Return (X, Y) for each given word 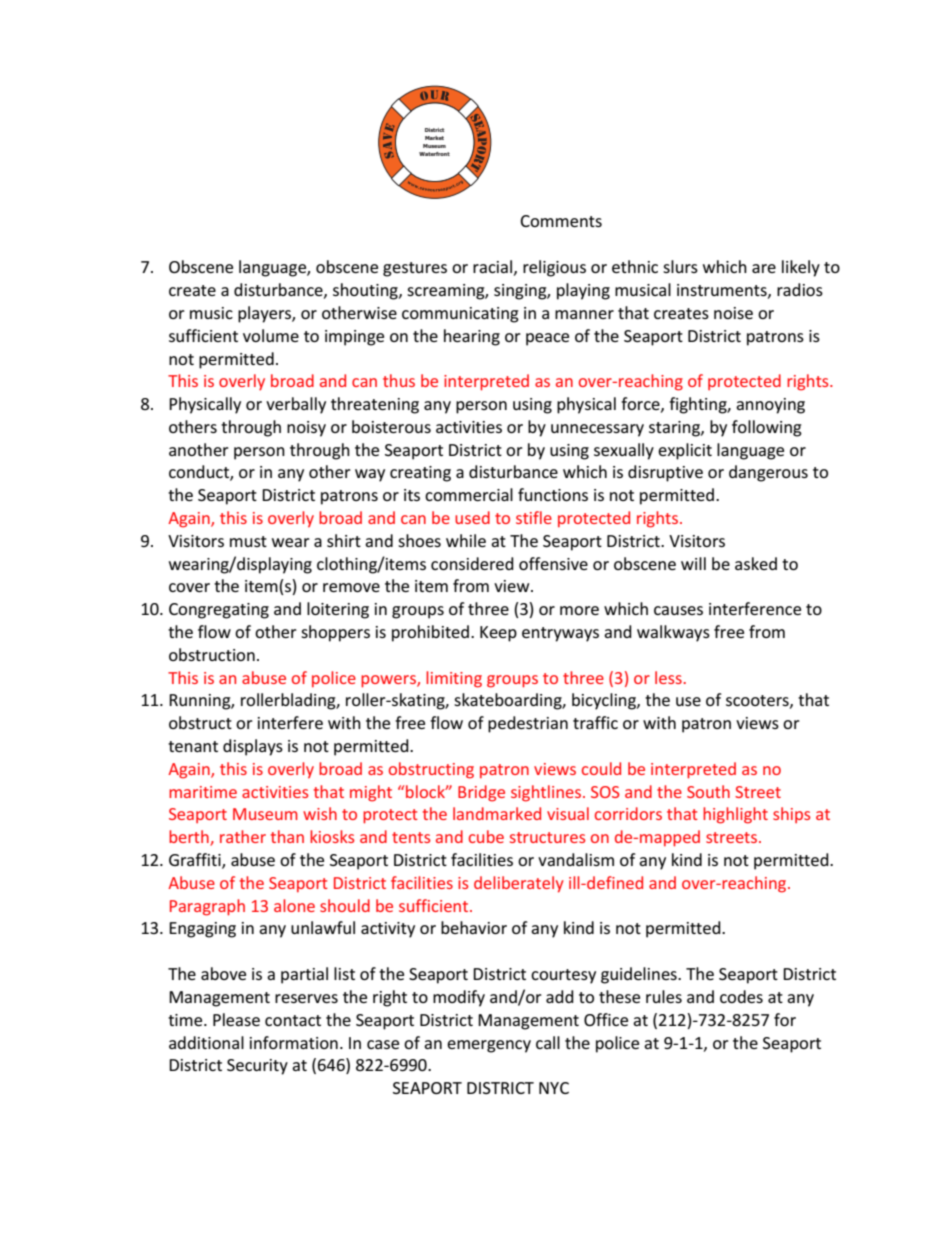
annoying (770, 406)
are (764, 268)
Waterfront (434, 154)
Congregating (219, 611)
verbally (296, 405)
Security (257, 1067)
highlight (735, 815)
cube (486, 836)
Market (434, 138)
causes (678, 610)
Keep (498, 634)
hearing (472, 337)
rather (243, 836)
